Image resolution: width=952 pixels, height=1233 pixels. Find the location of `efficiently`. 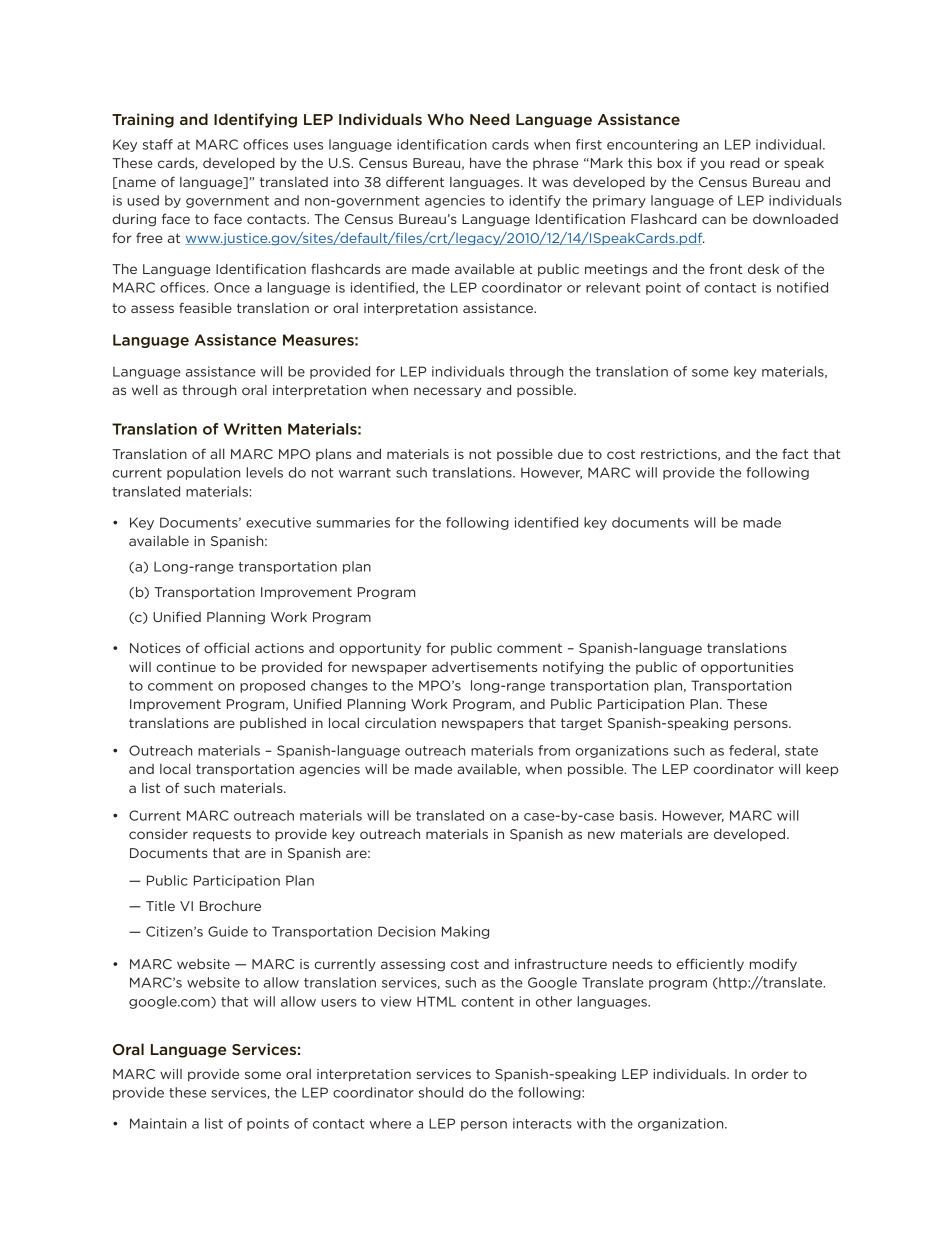

efficiently is located at coordinates (710, 965).
